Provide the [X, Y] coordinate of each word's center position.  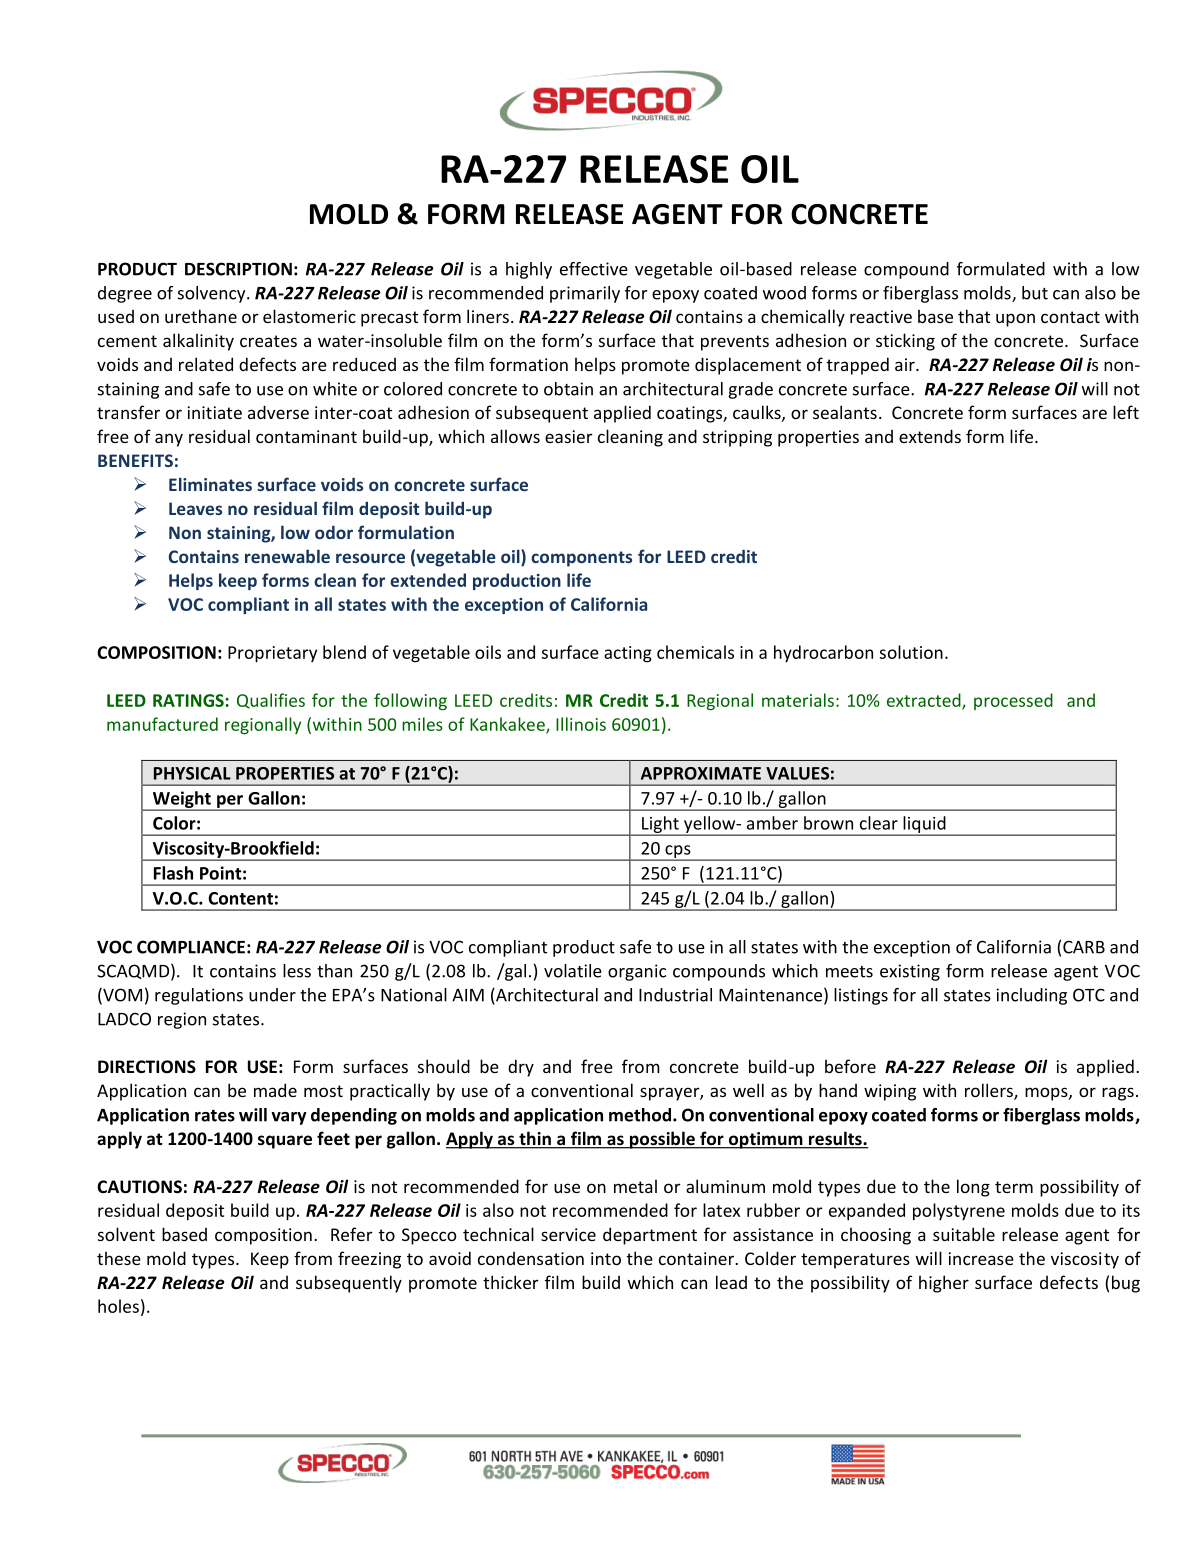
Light [660, 825]
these [119, 1258]
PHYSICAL [192, 773]
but [1035, 293]
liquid [924, 825]
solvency [213, 294]
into [606, 1258]
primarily [585, 294]
